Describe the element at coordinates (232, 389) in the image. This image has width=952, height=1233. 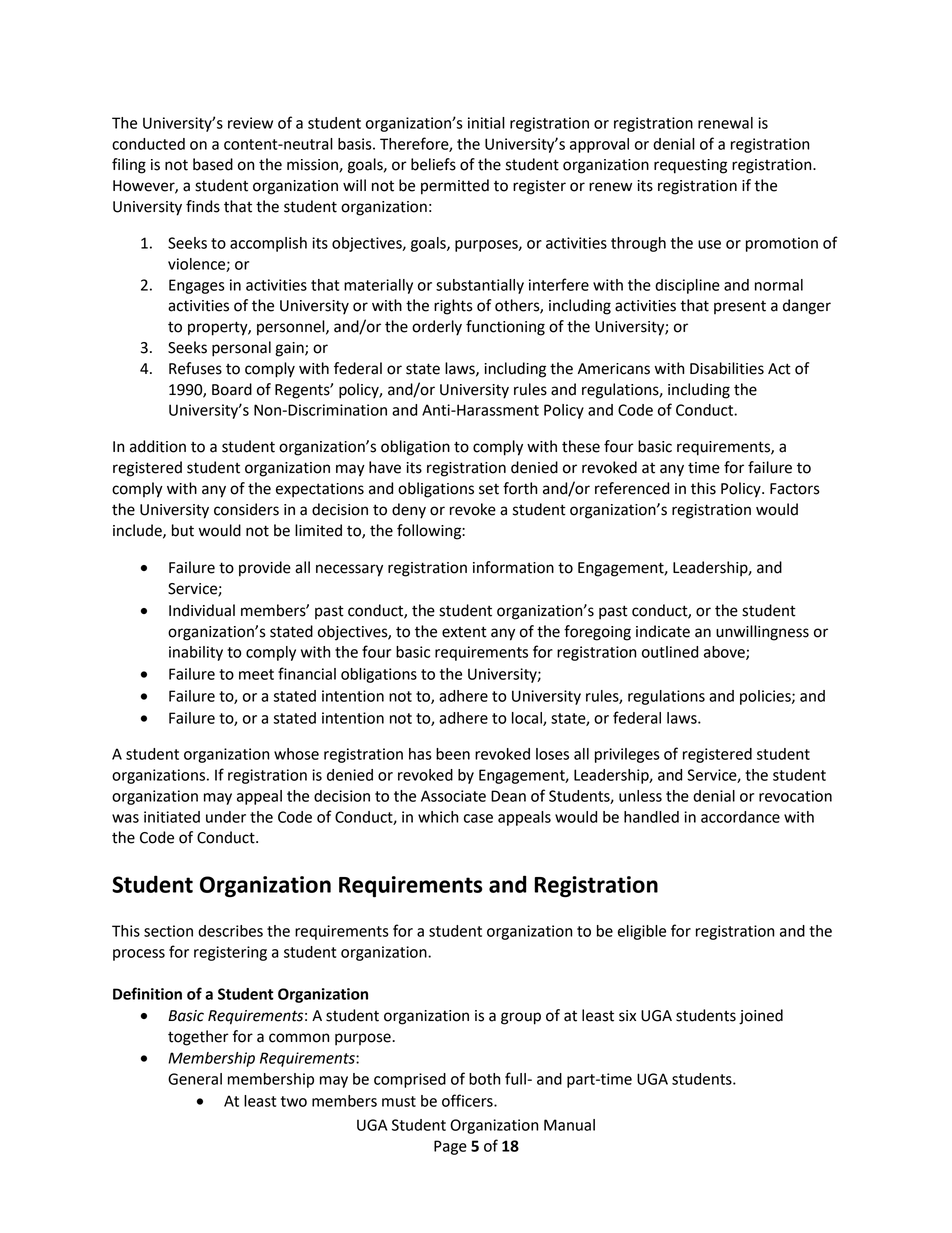
I see `Board` at that location.
